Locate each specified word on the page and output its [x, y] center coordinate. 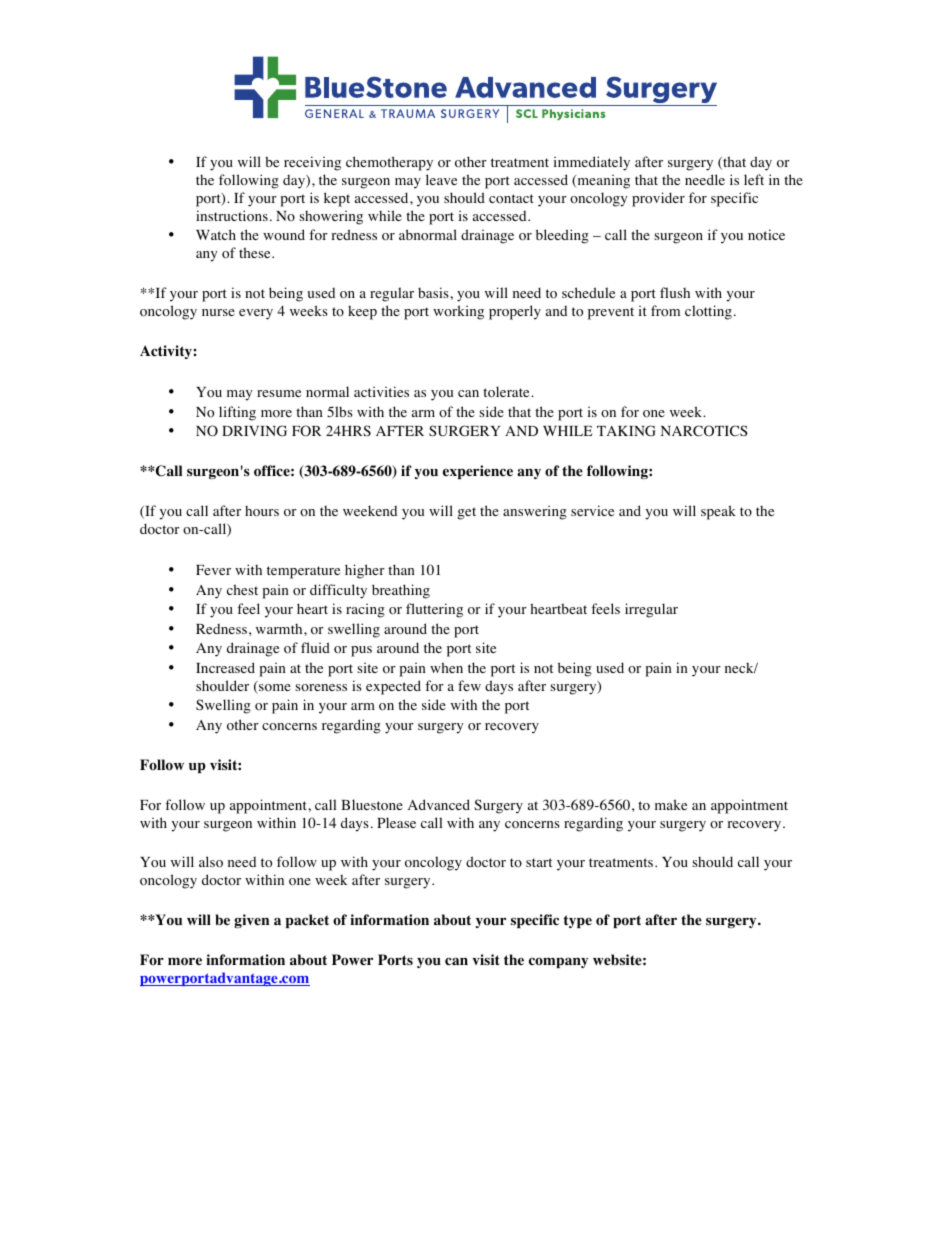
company [558, 962]
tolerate [507, 392]
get [466, 513]
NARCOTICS [704, 431]
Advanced [439, 804]
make [671, 804]
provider [658, 199]
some [274, 689]
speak [718, 512]
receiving [312, 163]
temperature [303, 572]
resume [279, 393]
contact [511, 199]
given [251, 921]
